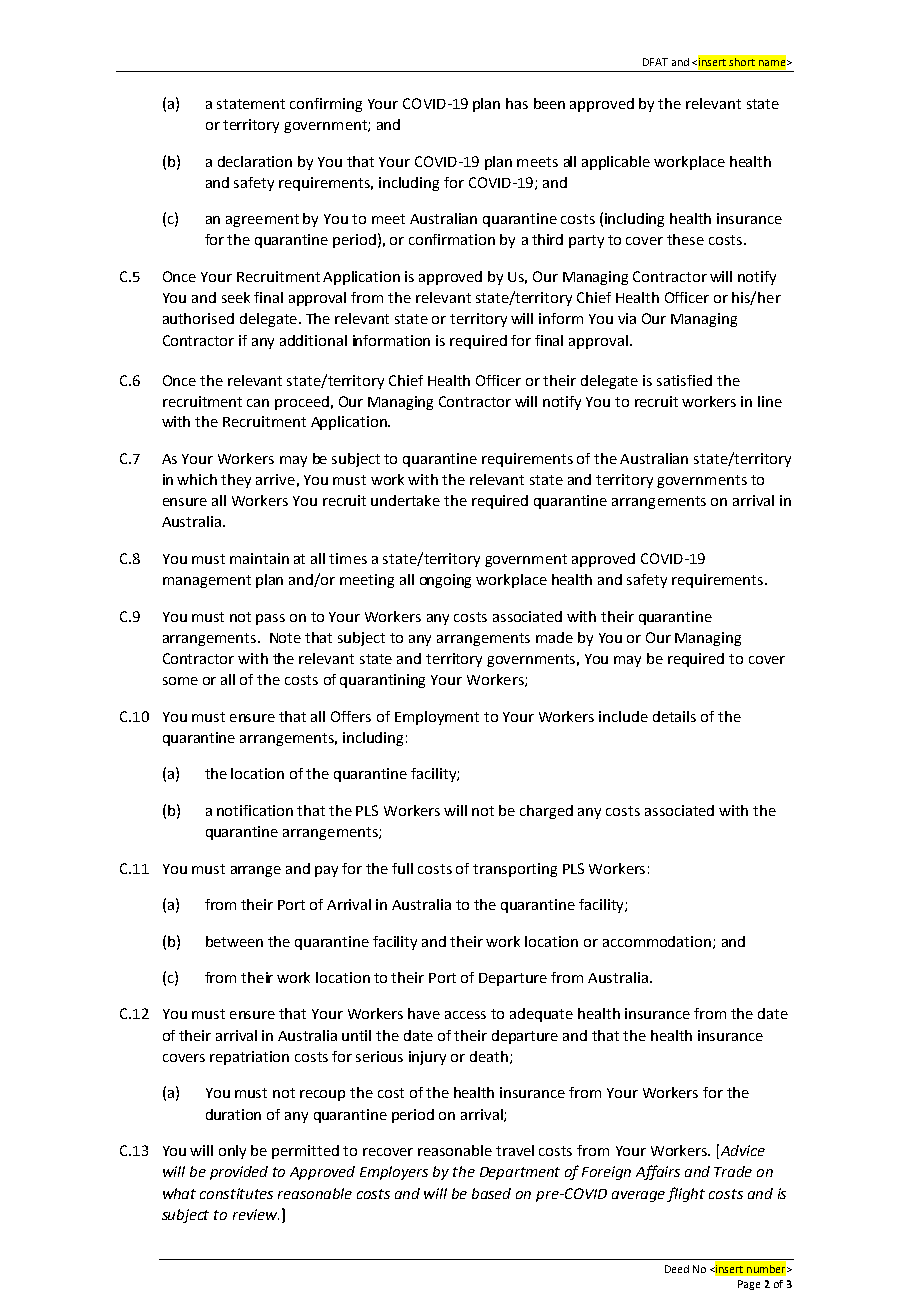 This image has height=1316, width=903. What do you see at coordinates (491, 1193) in the image?
I see `based` at bounding box center [491, 1193].
